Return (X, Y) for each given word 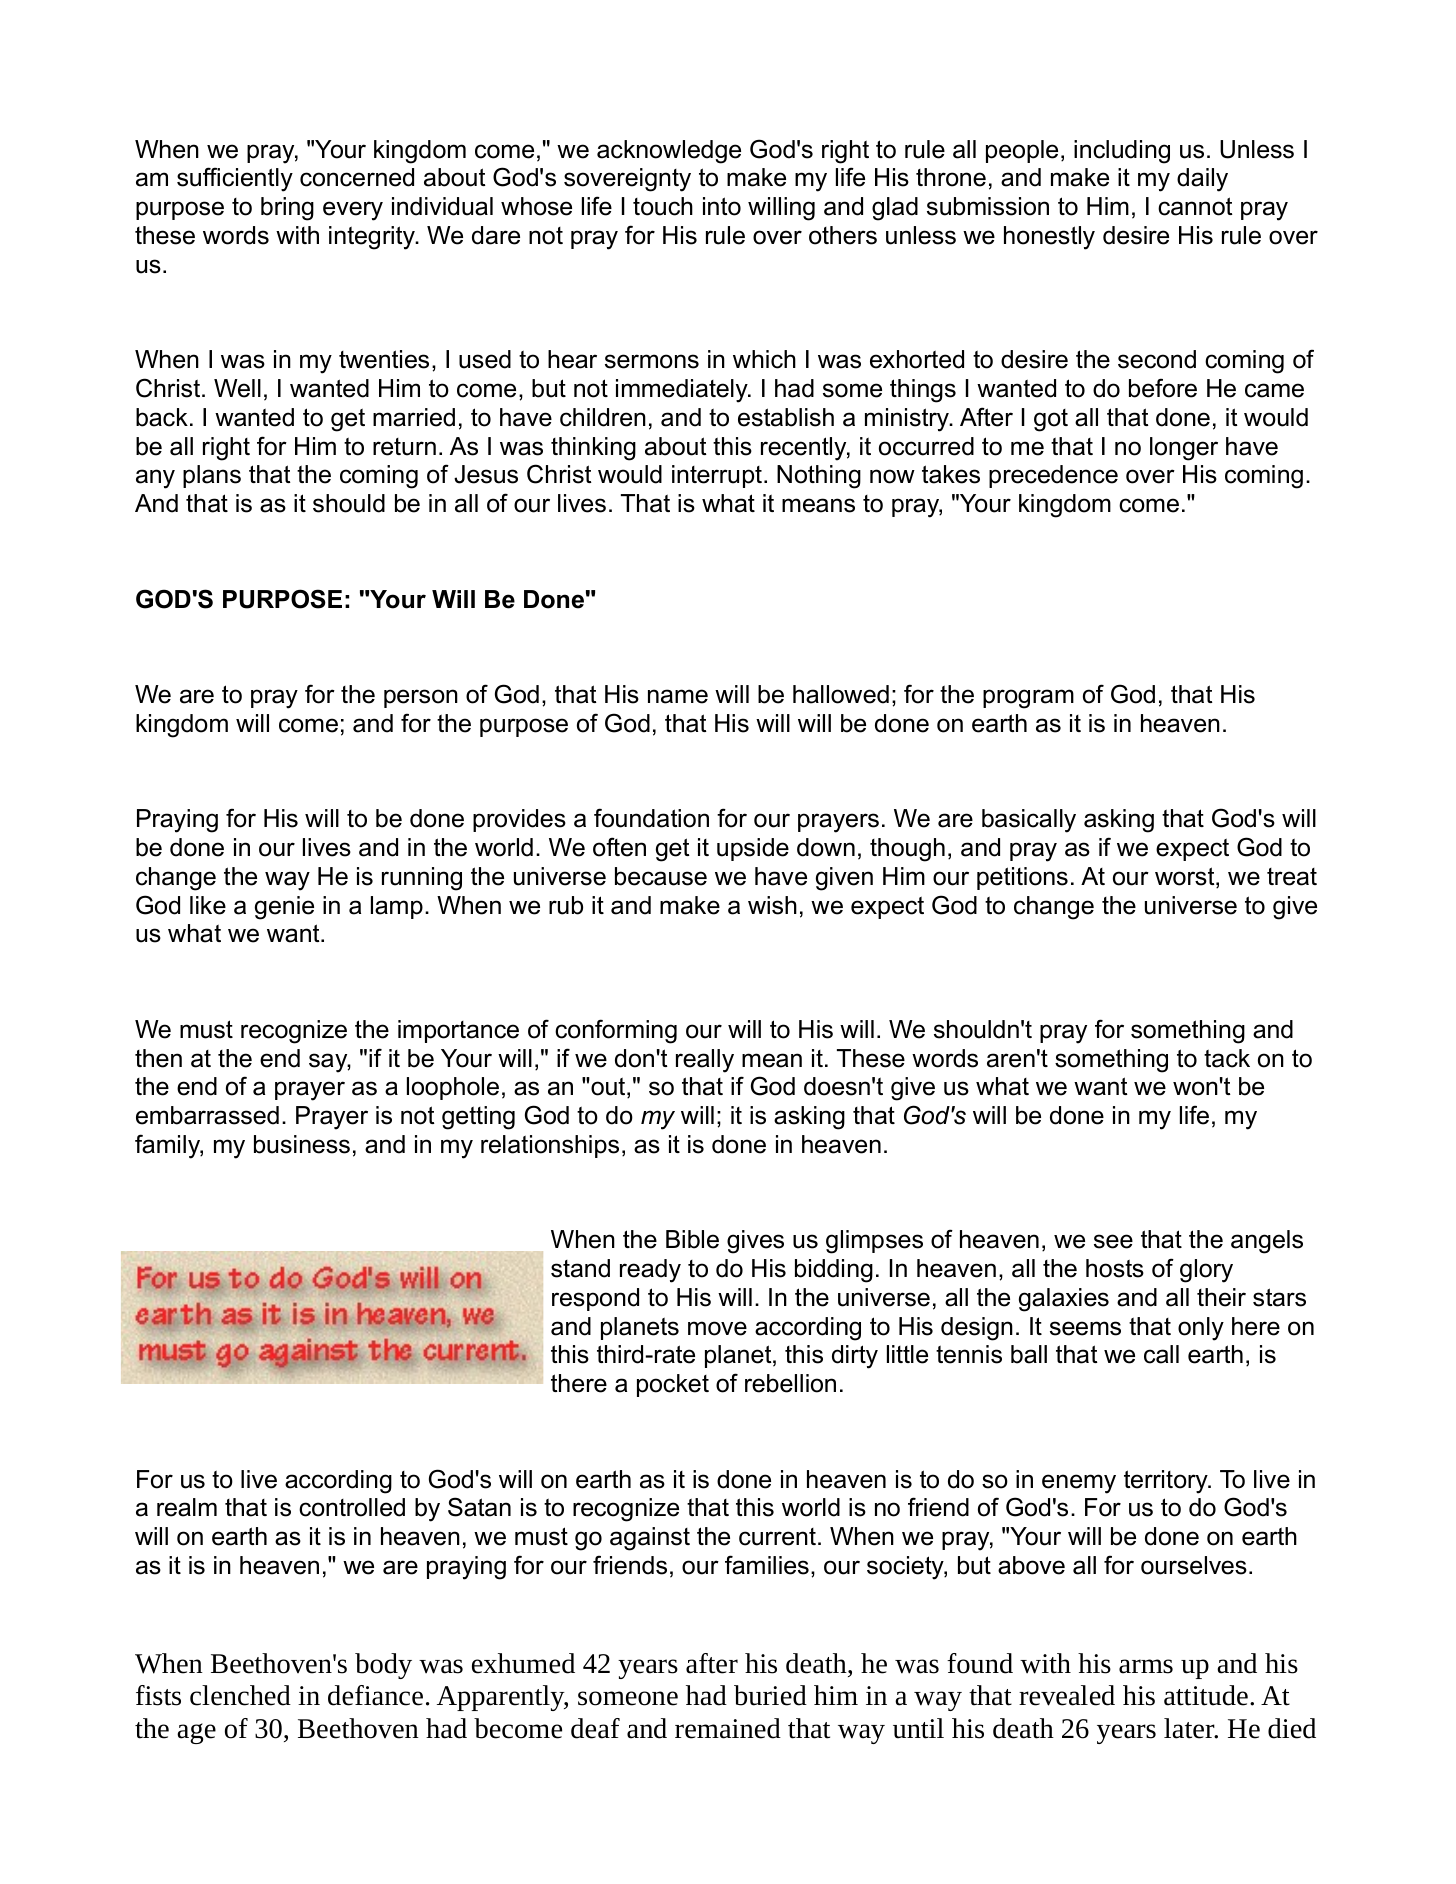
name (678, 696)
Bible (692, 1239)
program (1028, 699)
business (302, 1144)
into (722, 206)
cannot (1195, 206)
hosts (1115, 1268)
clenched (240, 1695)
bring (287, 209)
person (421, 698)
